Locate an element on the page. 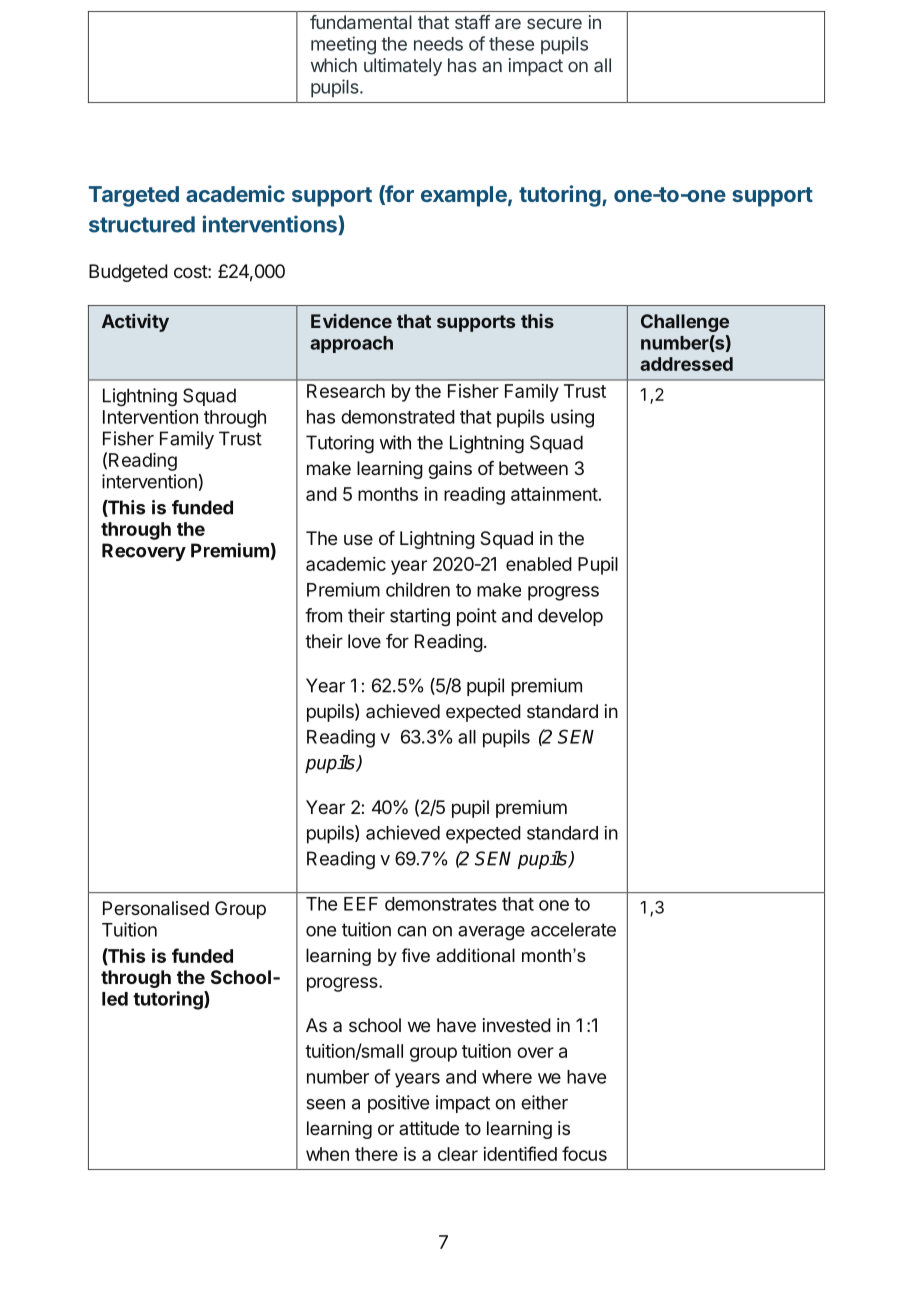 The width and height of the image is (924, 1308). with is located at coordinates (395, 442).
